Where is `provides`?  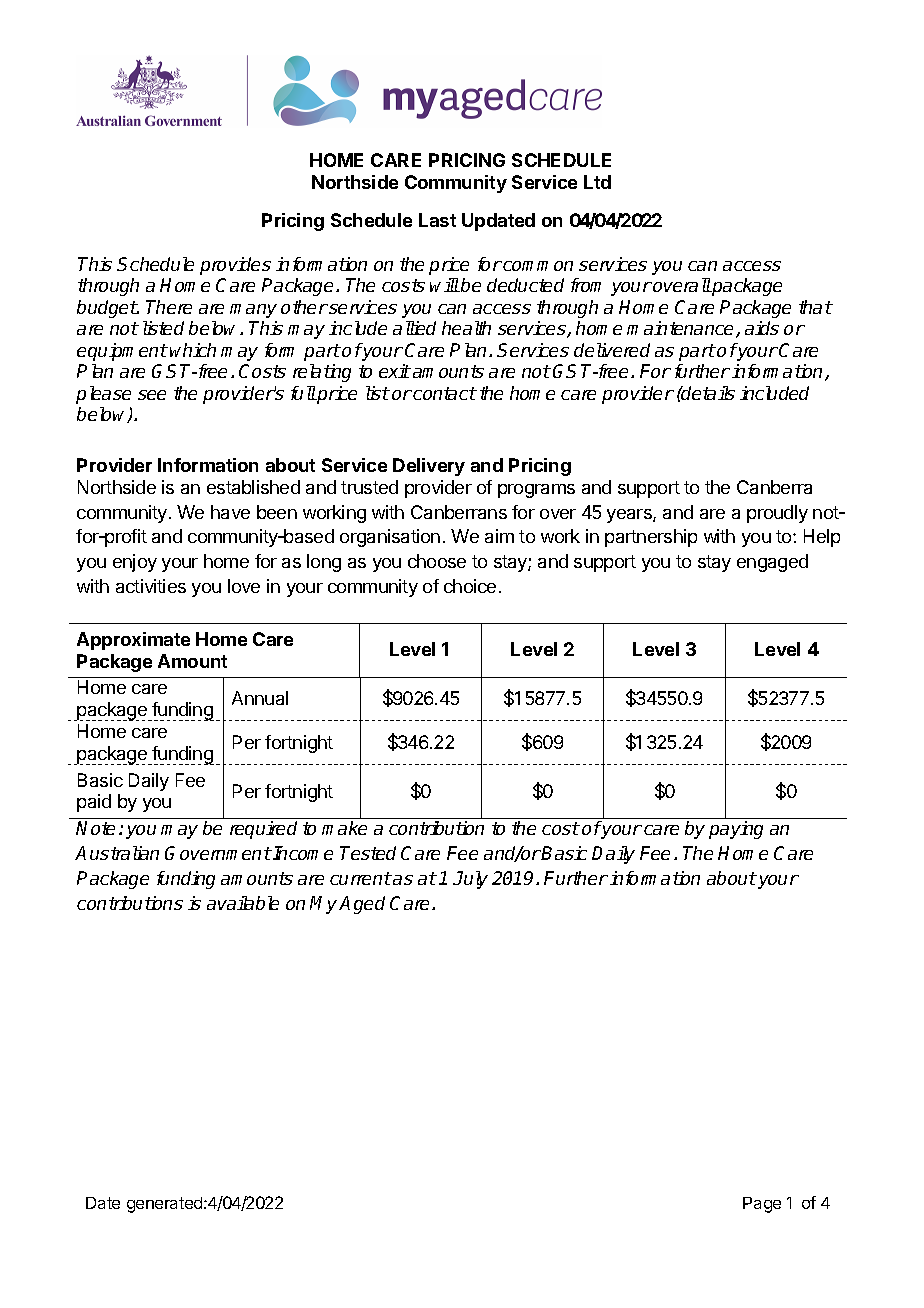 provides is located at coordinates (235, 266).
